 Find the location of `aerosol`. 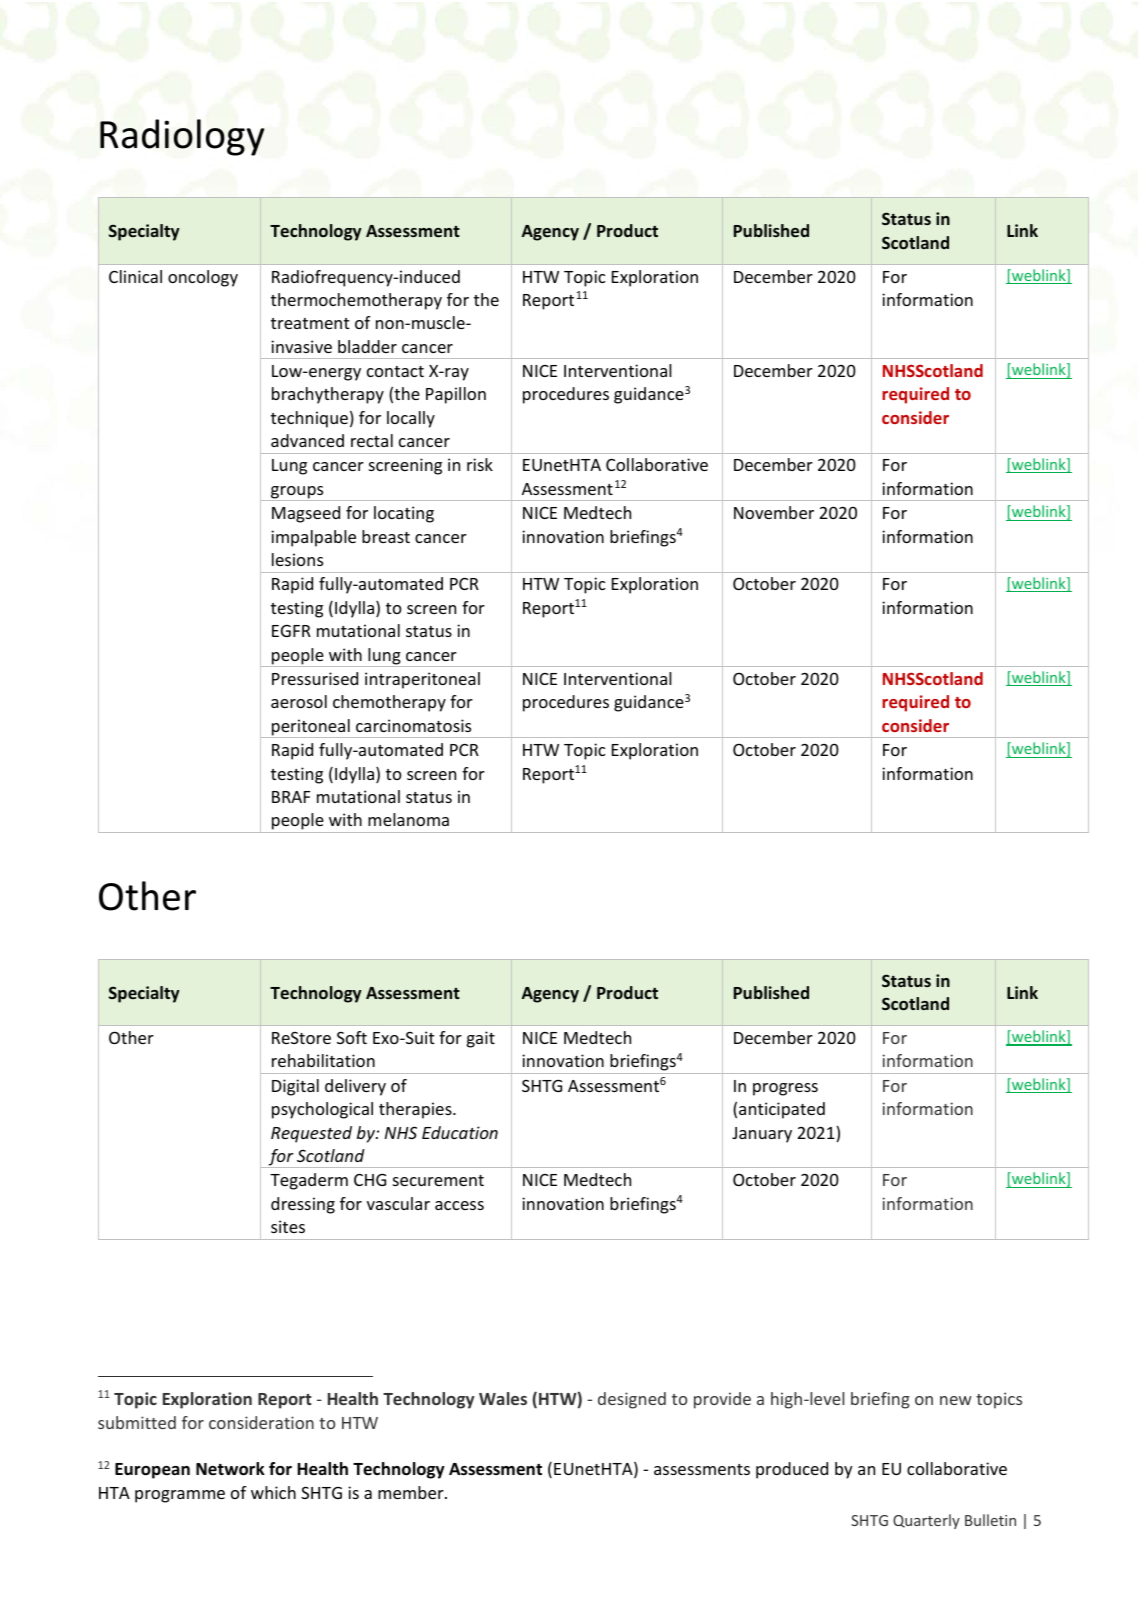

aerosol is located at coordinates (299, 701).
